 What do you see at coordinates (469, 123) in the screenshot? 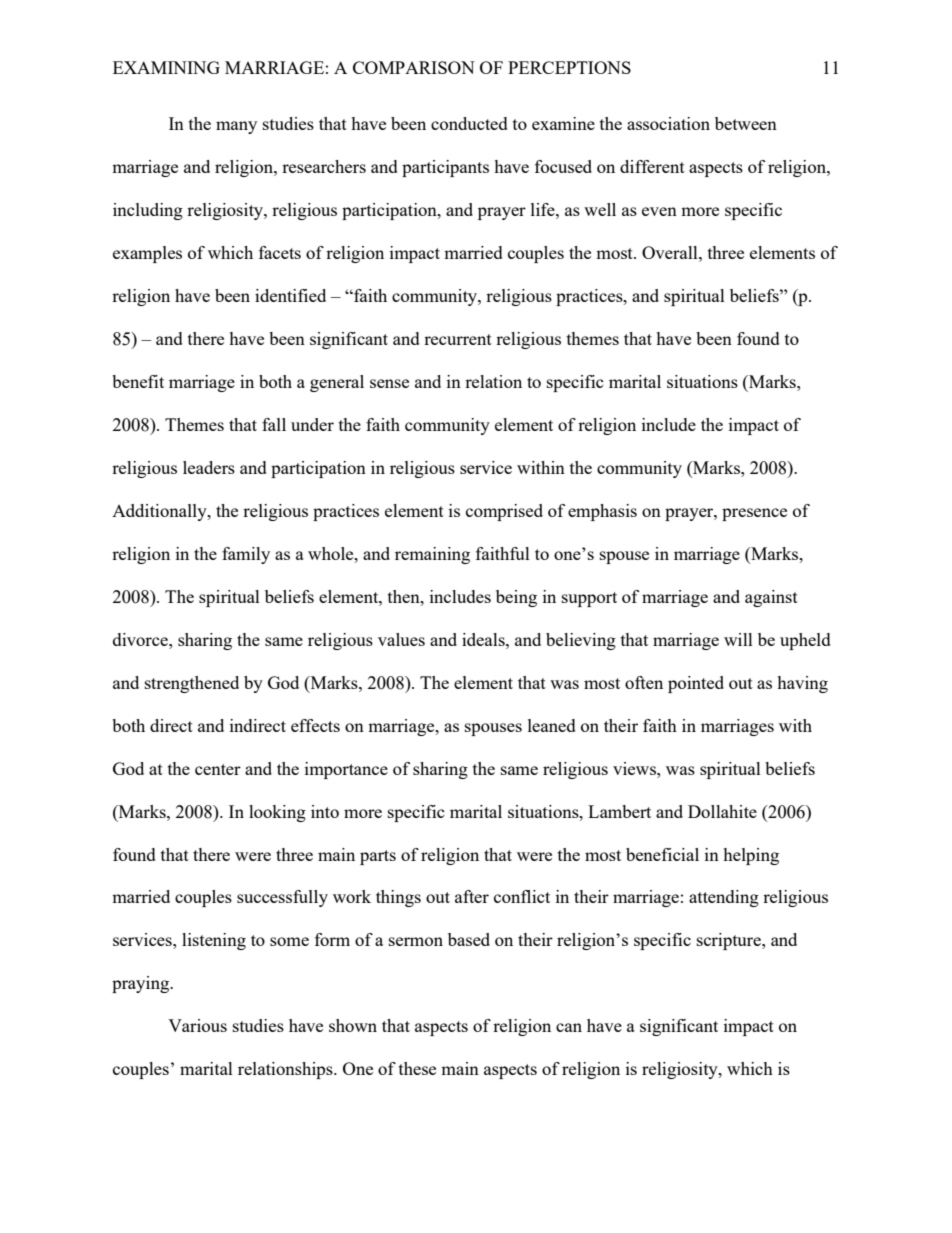
I see `conducted` at bounding box center [469, 123].
